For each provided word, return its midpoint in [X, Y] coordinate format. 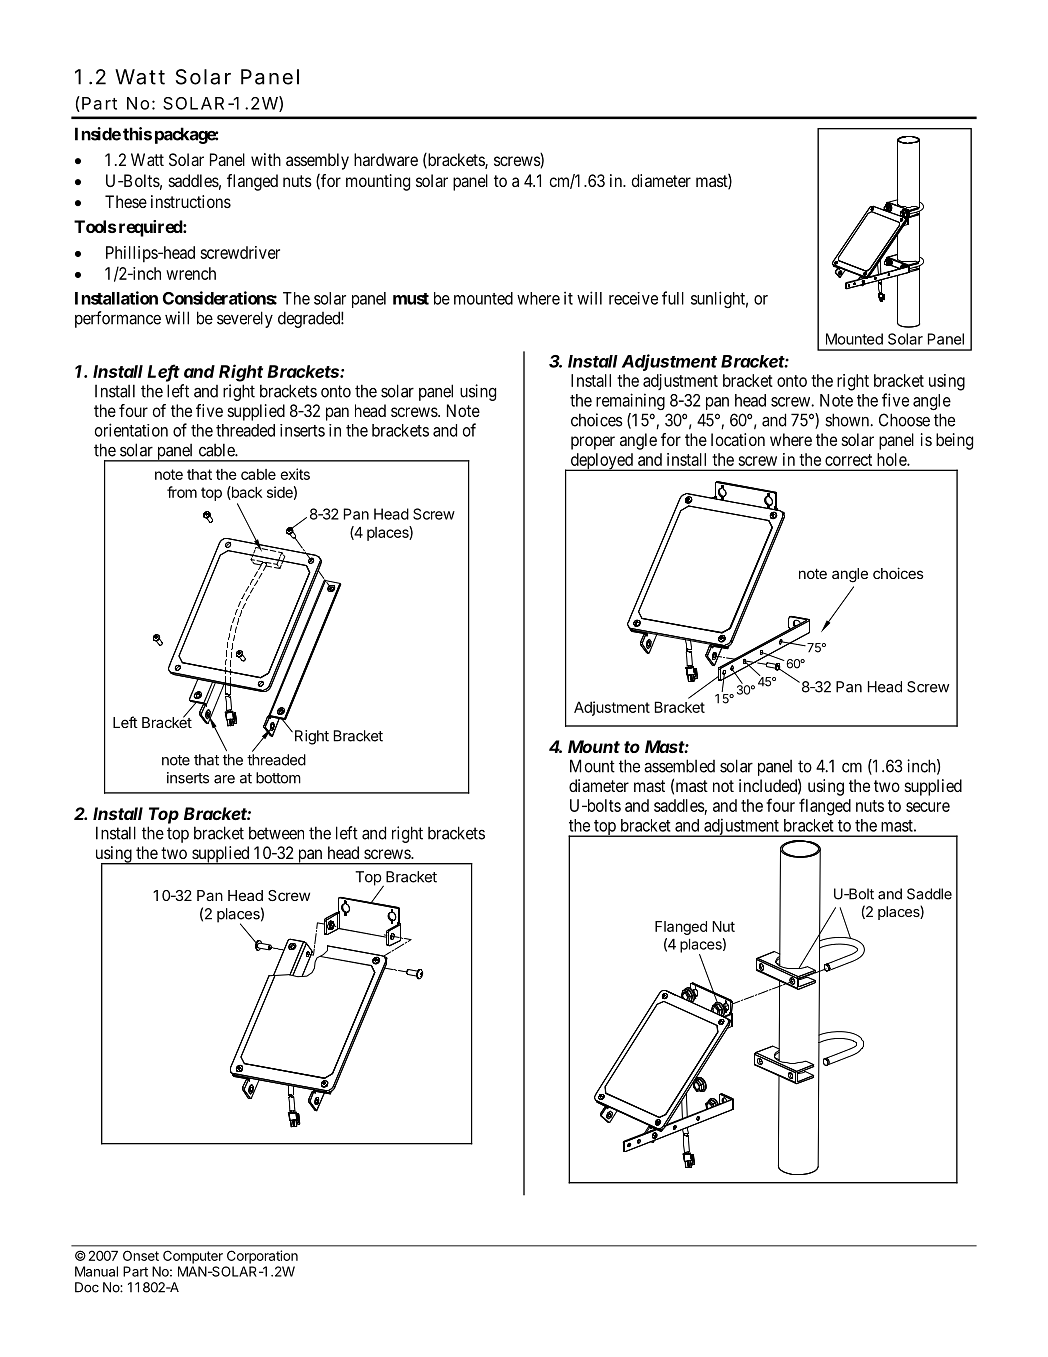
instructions [191, 201]
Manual [96, 1271]
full [673, 298]
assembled [679, 766]
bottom [278, 778]
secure [928, 807]
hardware [386, 159]
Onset [141, 1255]
